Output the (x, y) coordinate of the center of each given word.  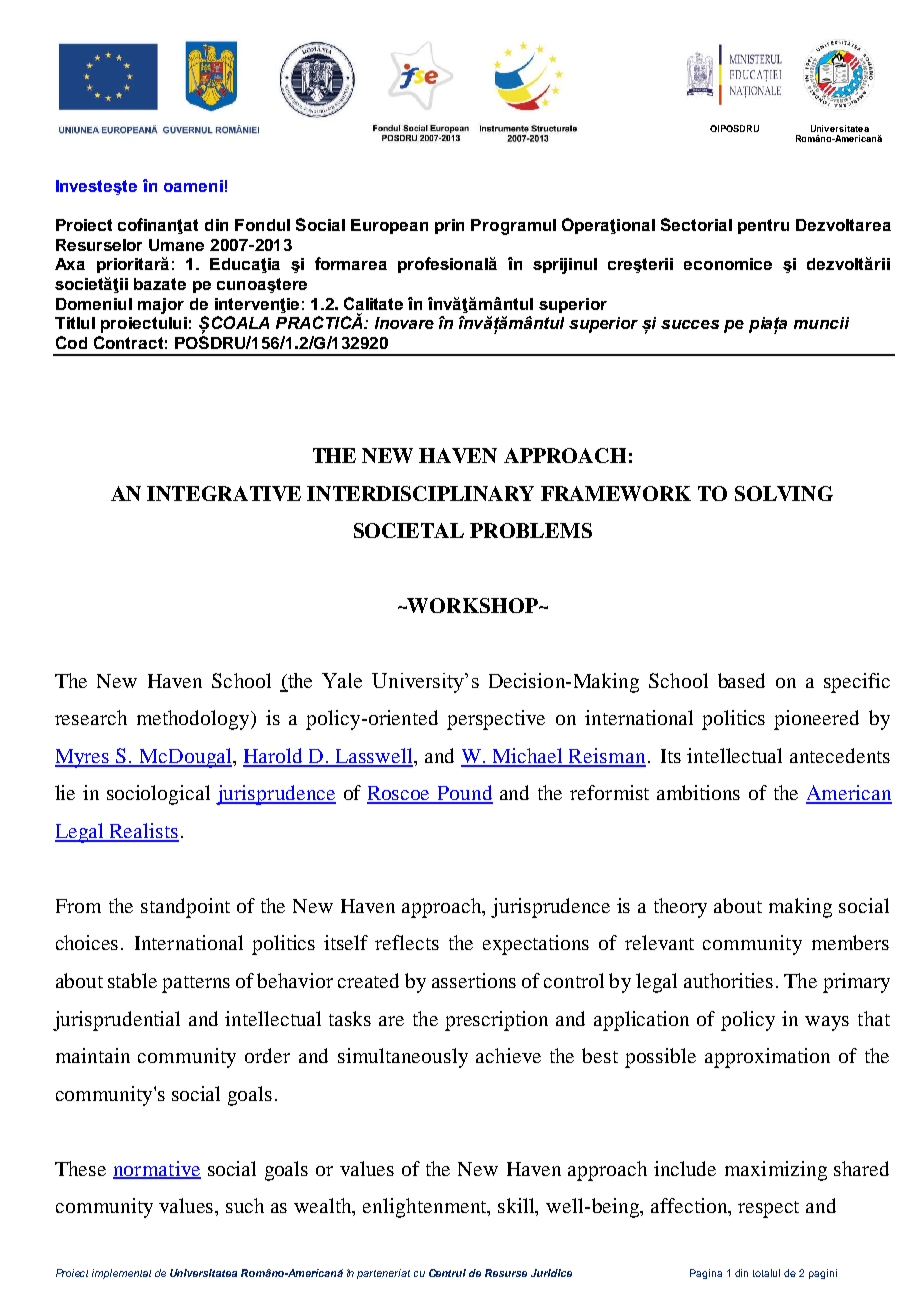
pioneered (816, 720)
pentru (763, 226)
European (389, 226)
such (245, 1205)
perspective (496, 720)
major (161, 306)
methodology (194, 720)
